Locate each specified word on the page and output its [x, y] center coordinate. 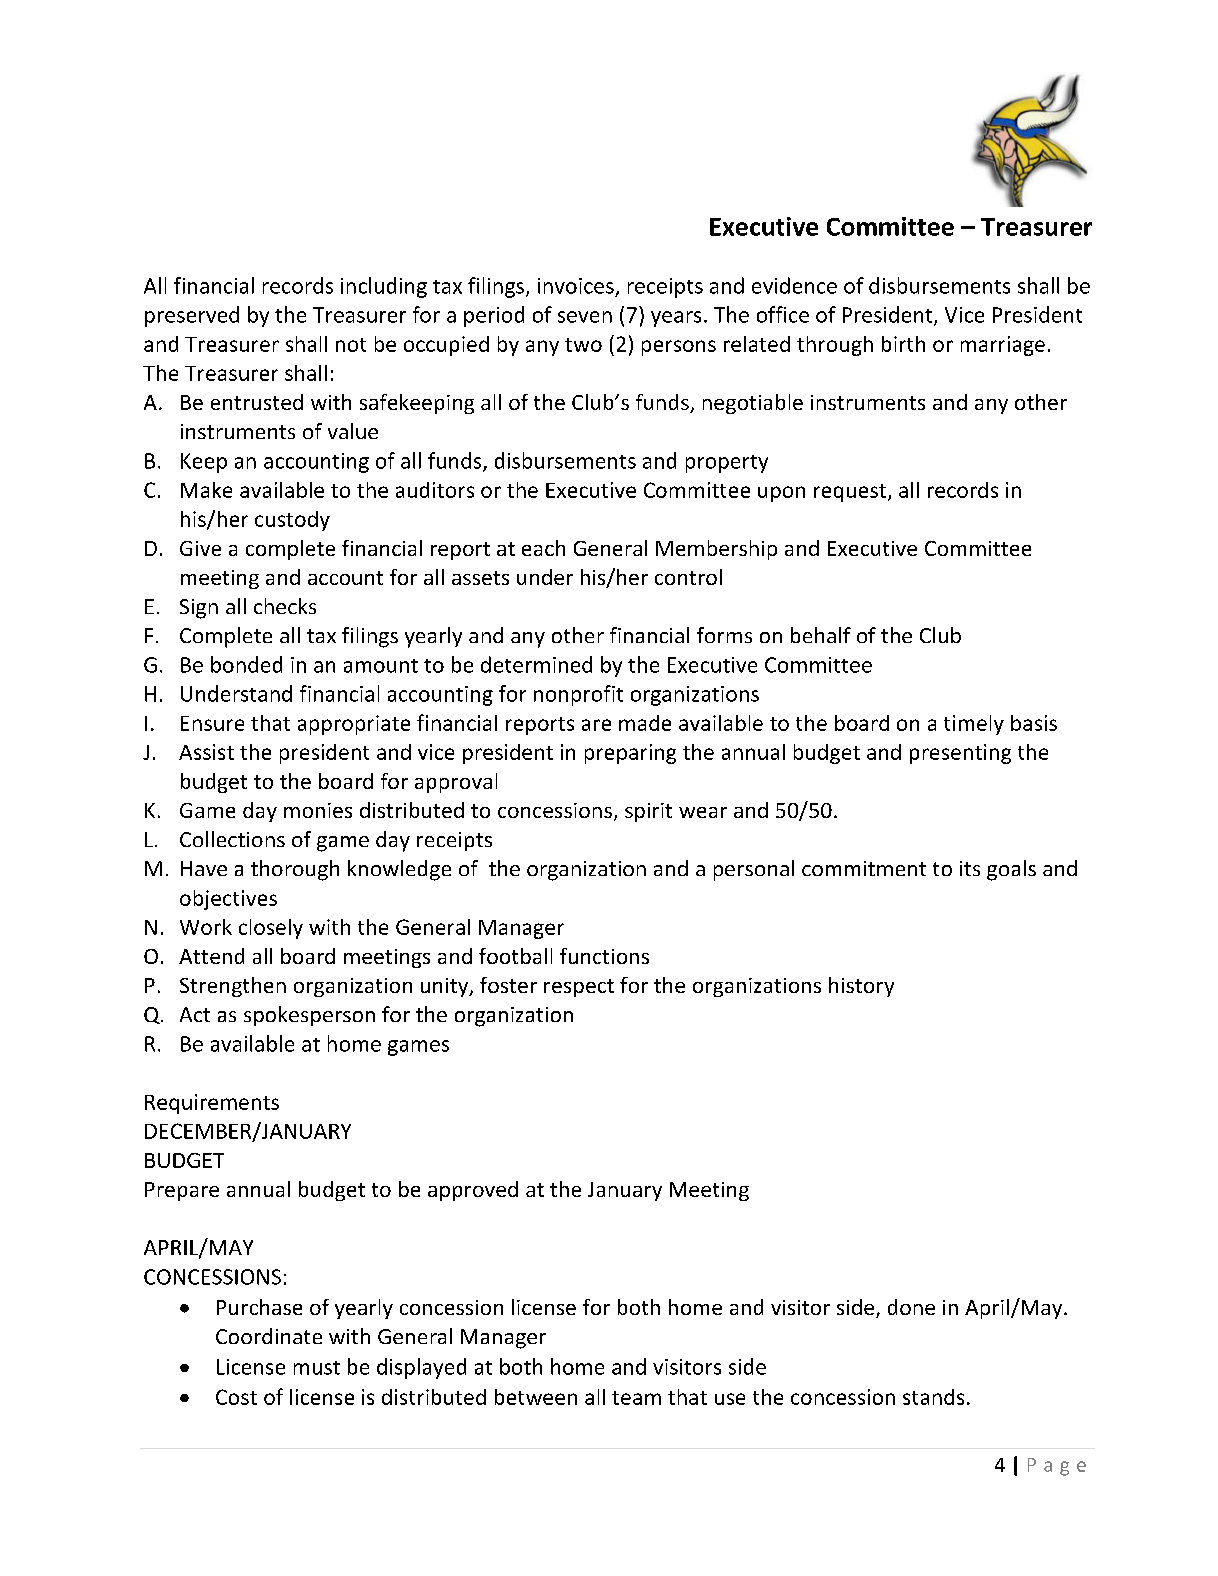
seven [585, 317]
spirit [648, 812]
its [970, 868]
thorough [295, 870]
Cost [236, 1397]
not [351, 345]
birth [903, 344]
